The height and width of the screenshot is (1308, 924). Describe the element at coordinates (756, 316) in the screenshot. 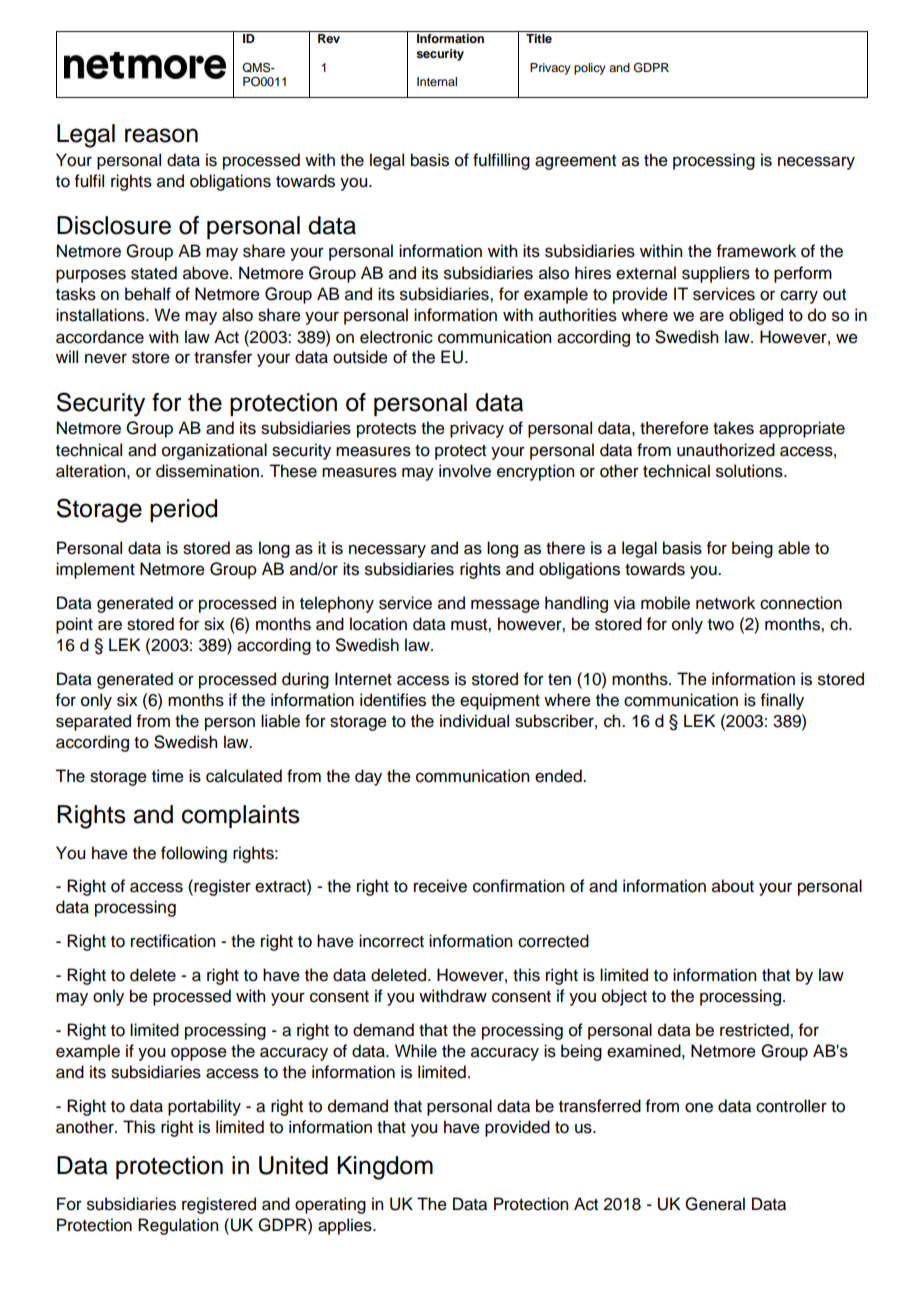

I see `obliged` at that location.
